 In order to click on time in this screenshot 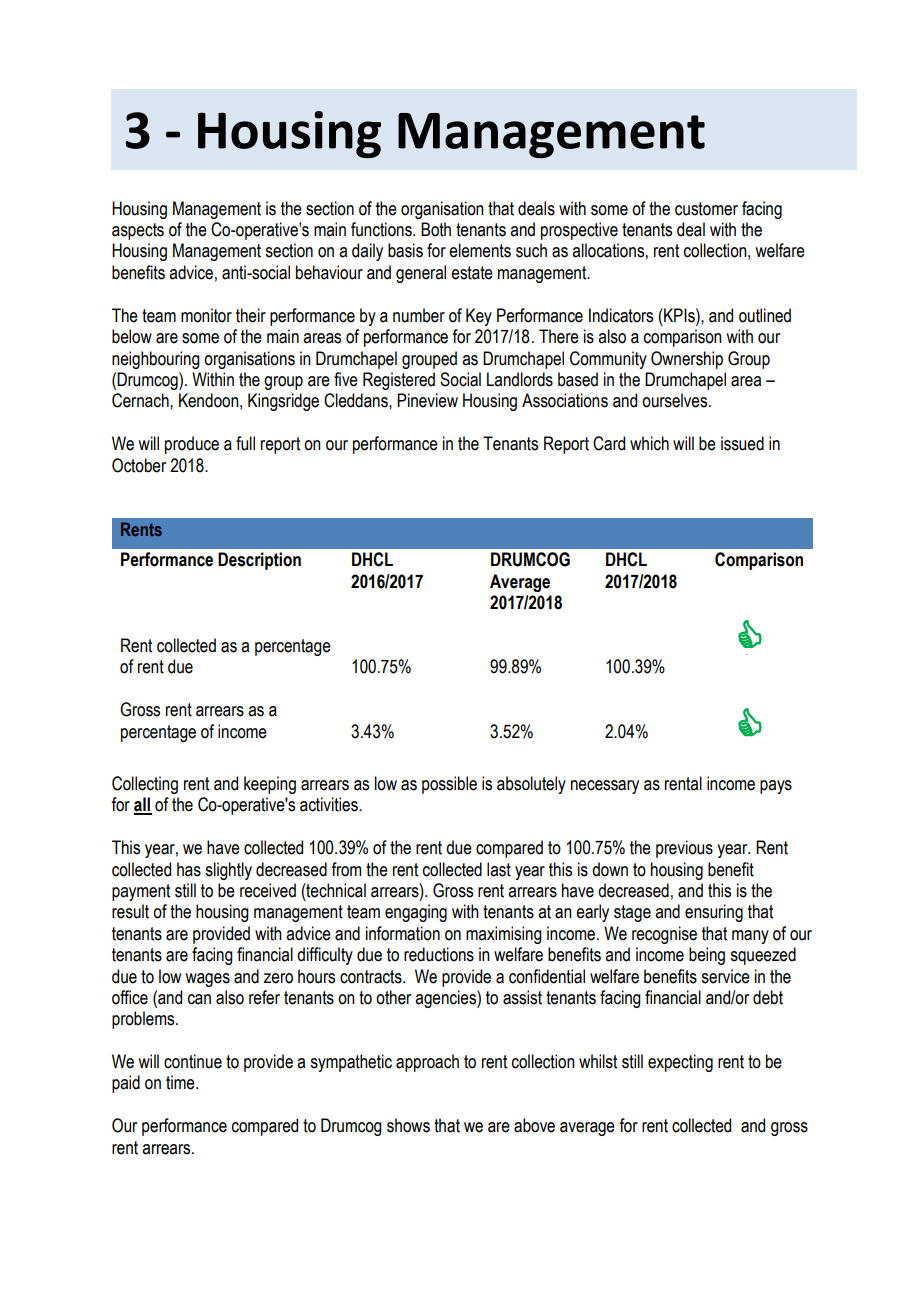, I will do `click(181, 1082)`.
